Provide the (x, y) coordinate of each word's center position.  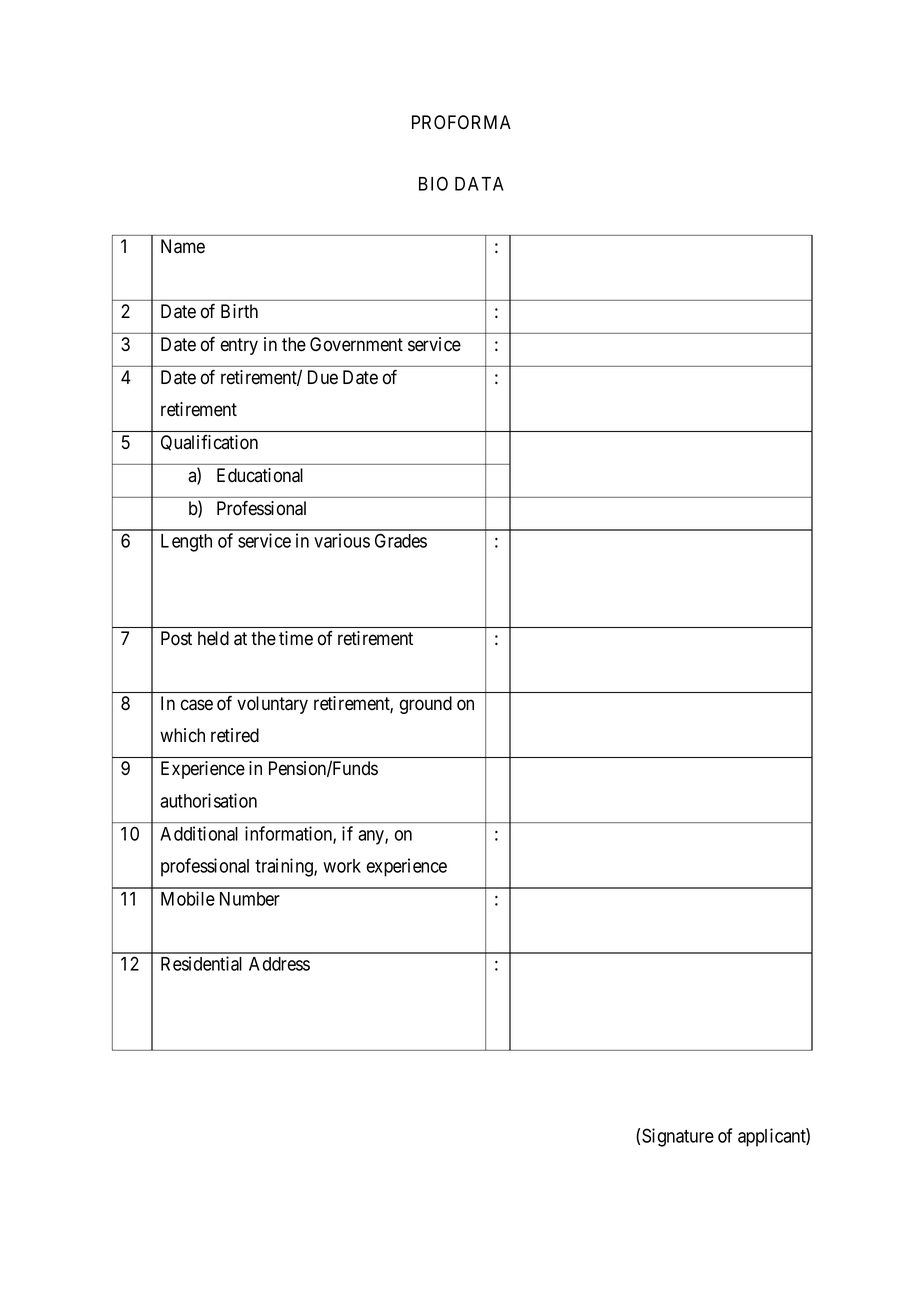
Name (183, 246)
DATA (479, 184)
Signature (678, 1137)
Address (279, 964)
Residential (201, 963)
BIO (433, 183)
